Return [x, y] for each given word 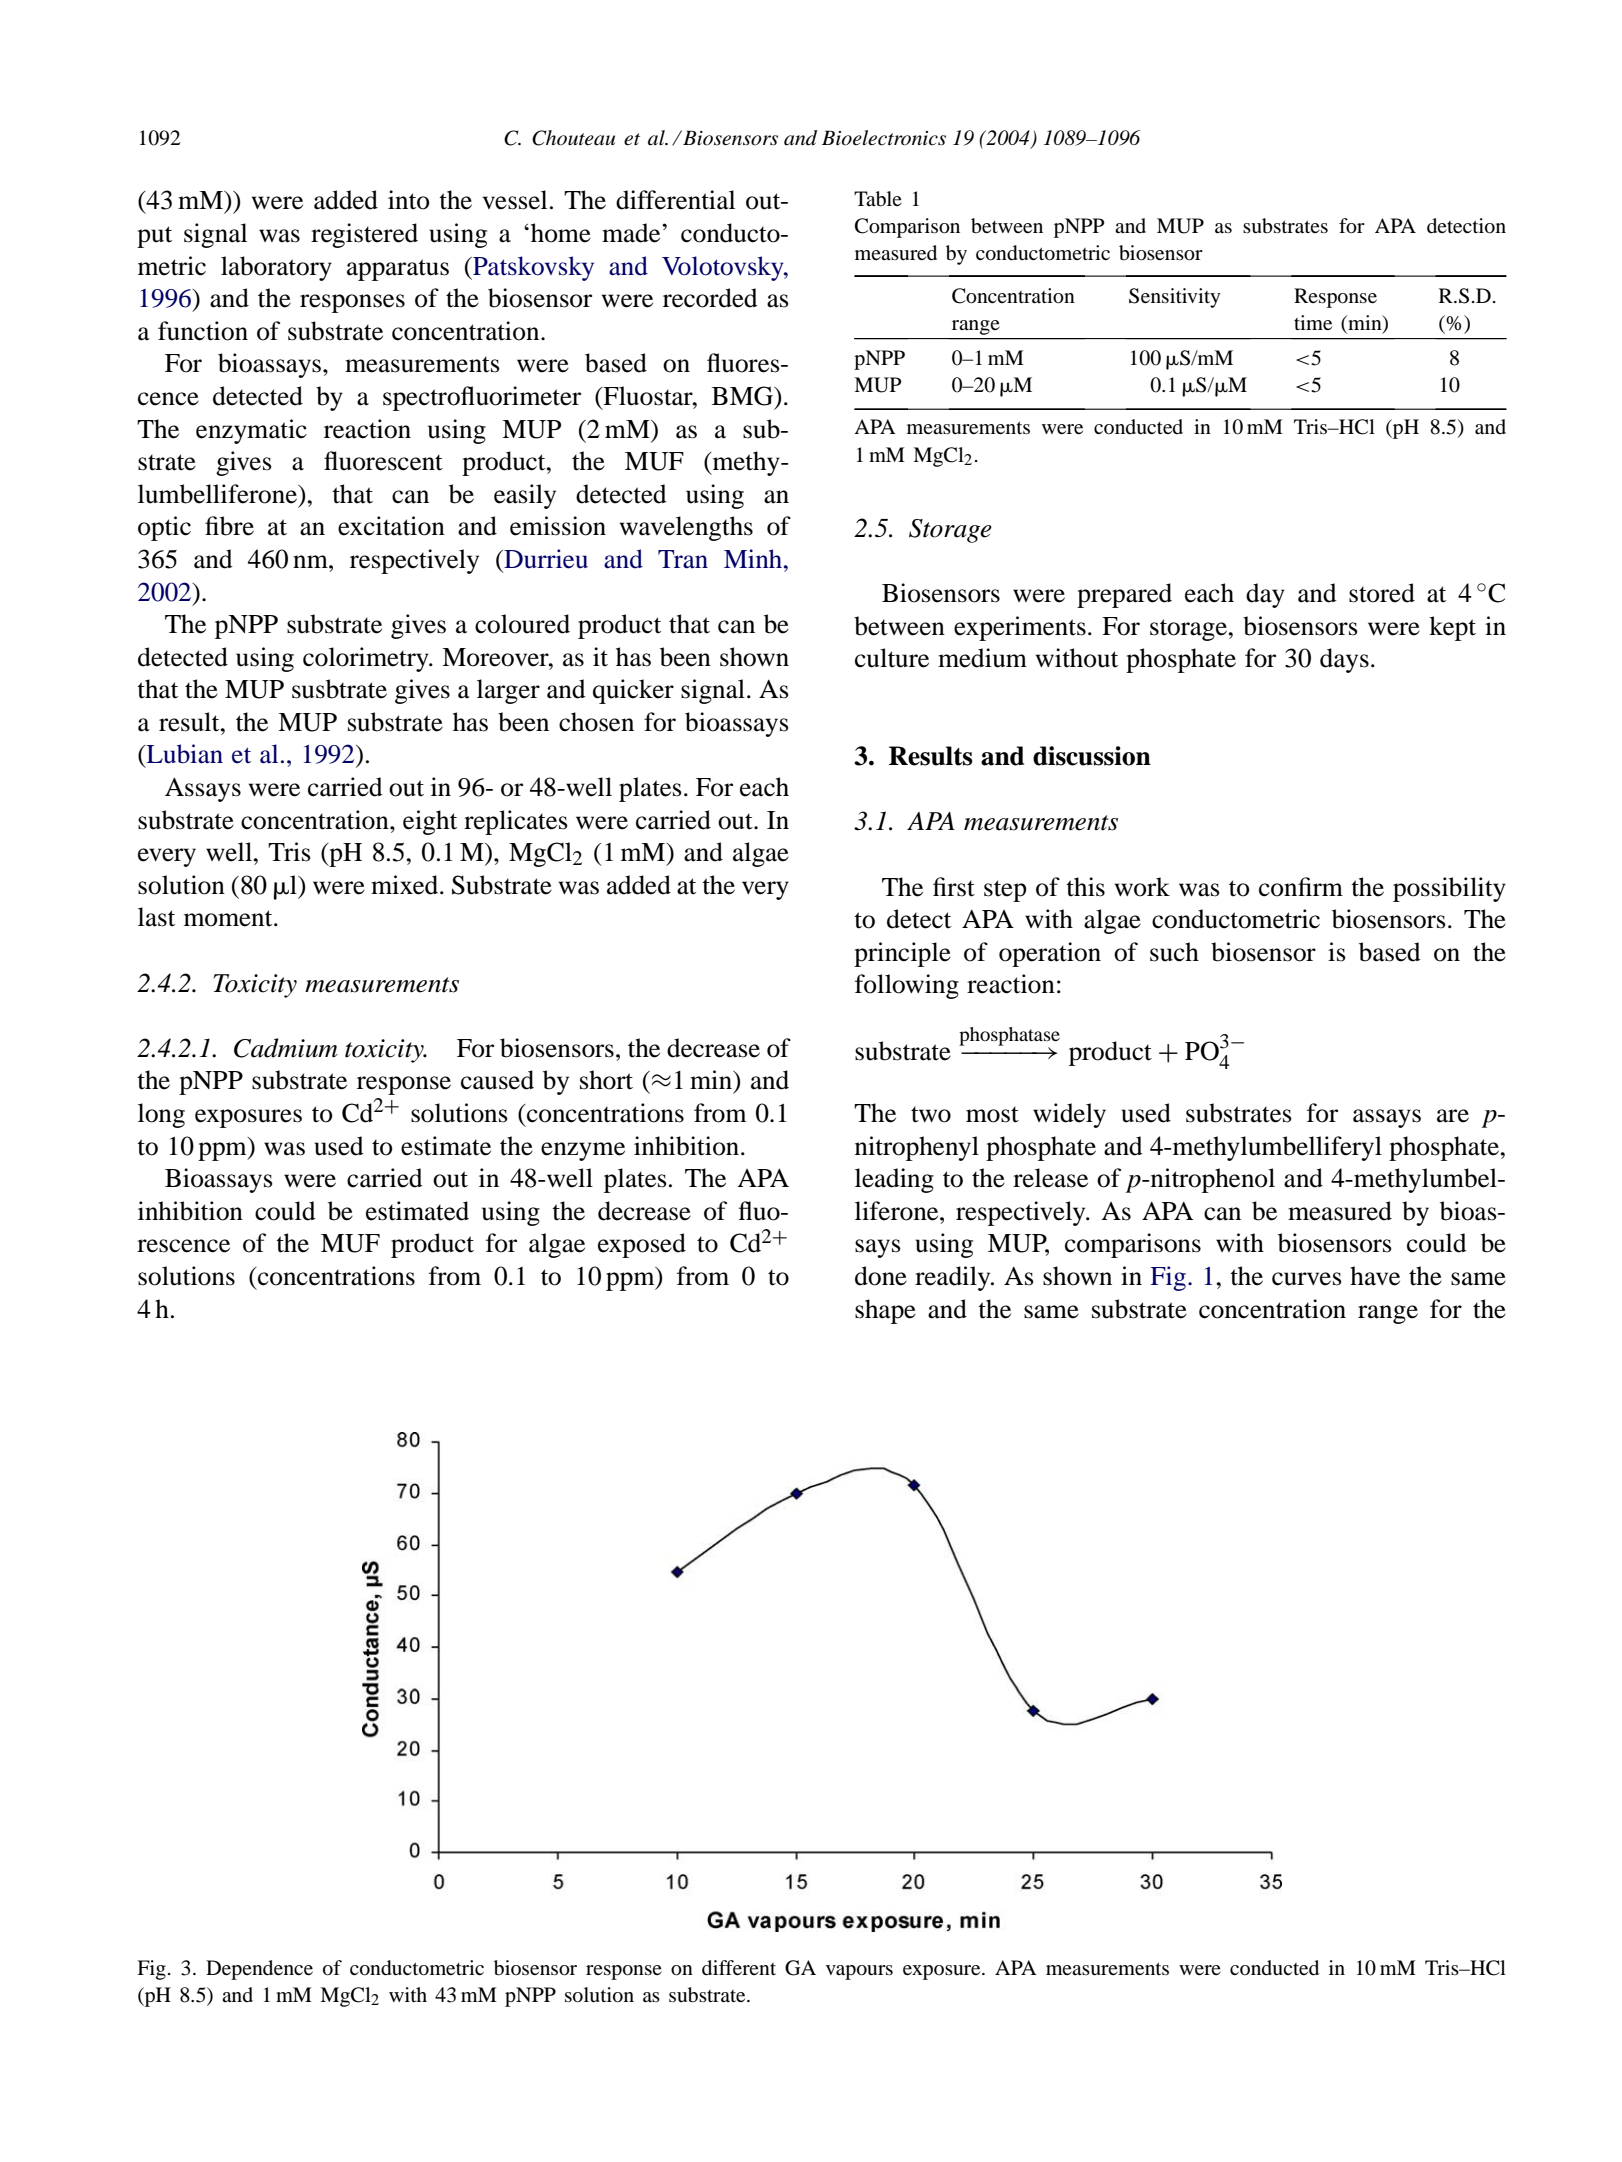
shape [885, 1311]
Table [878, 199]
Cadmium [286, 1048]
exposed [642, 1245]
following [907, 986]
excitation [391, 526]
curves [1307, 1279]
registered [364, 235]
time [1313, 322]
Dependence [259, 1970]
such [1174, 952]
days [1344, 660]
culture [892, 658]
